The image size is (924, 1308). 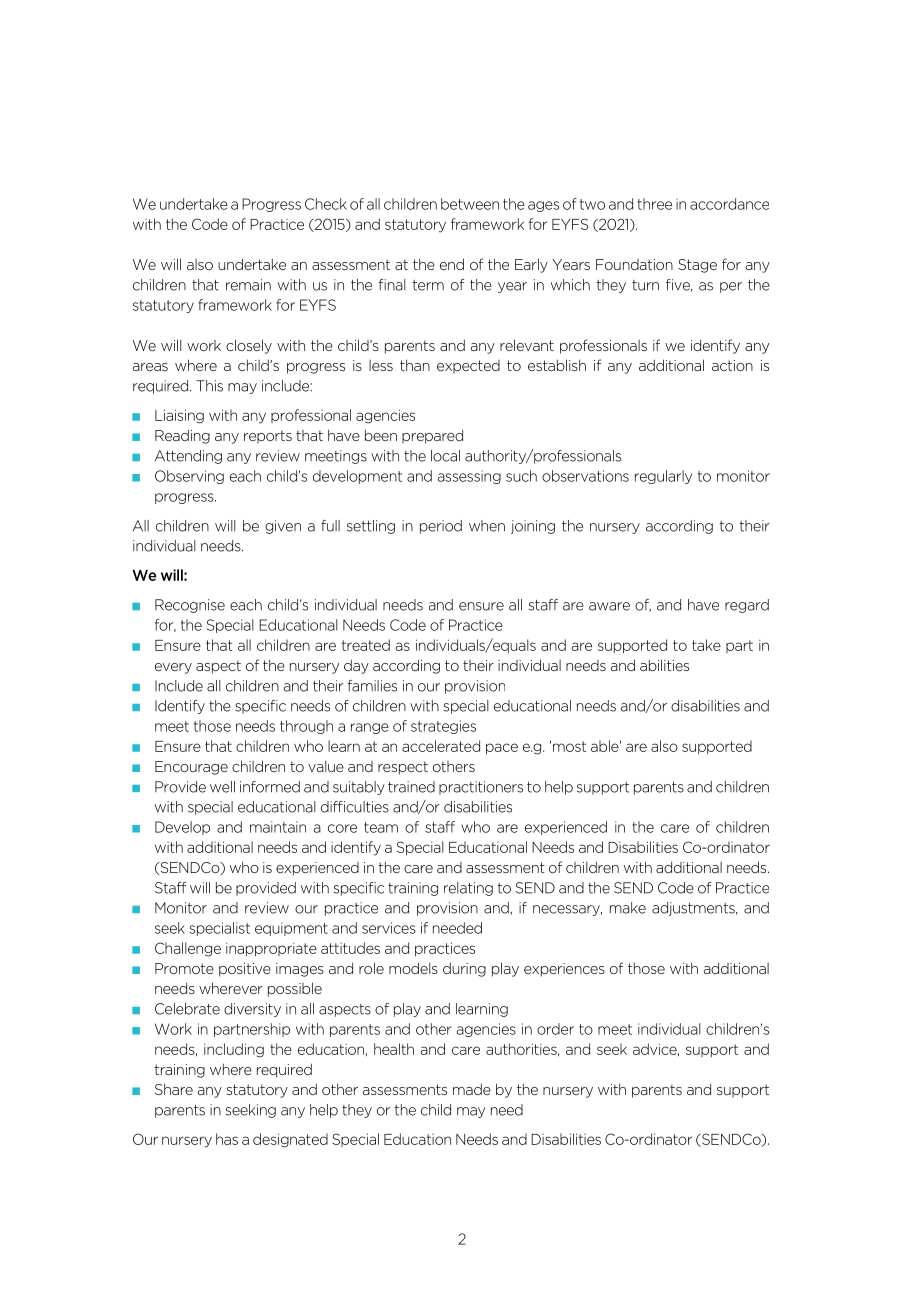 What do you see at coordinates (470, 204) in the screenshot?
I see `between` at bounding box center [470, 204].
